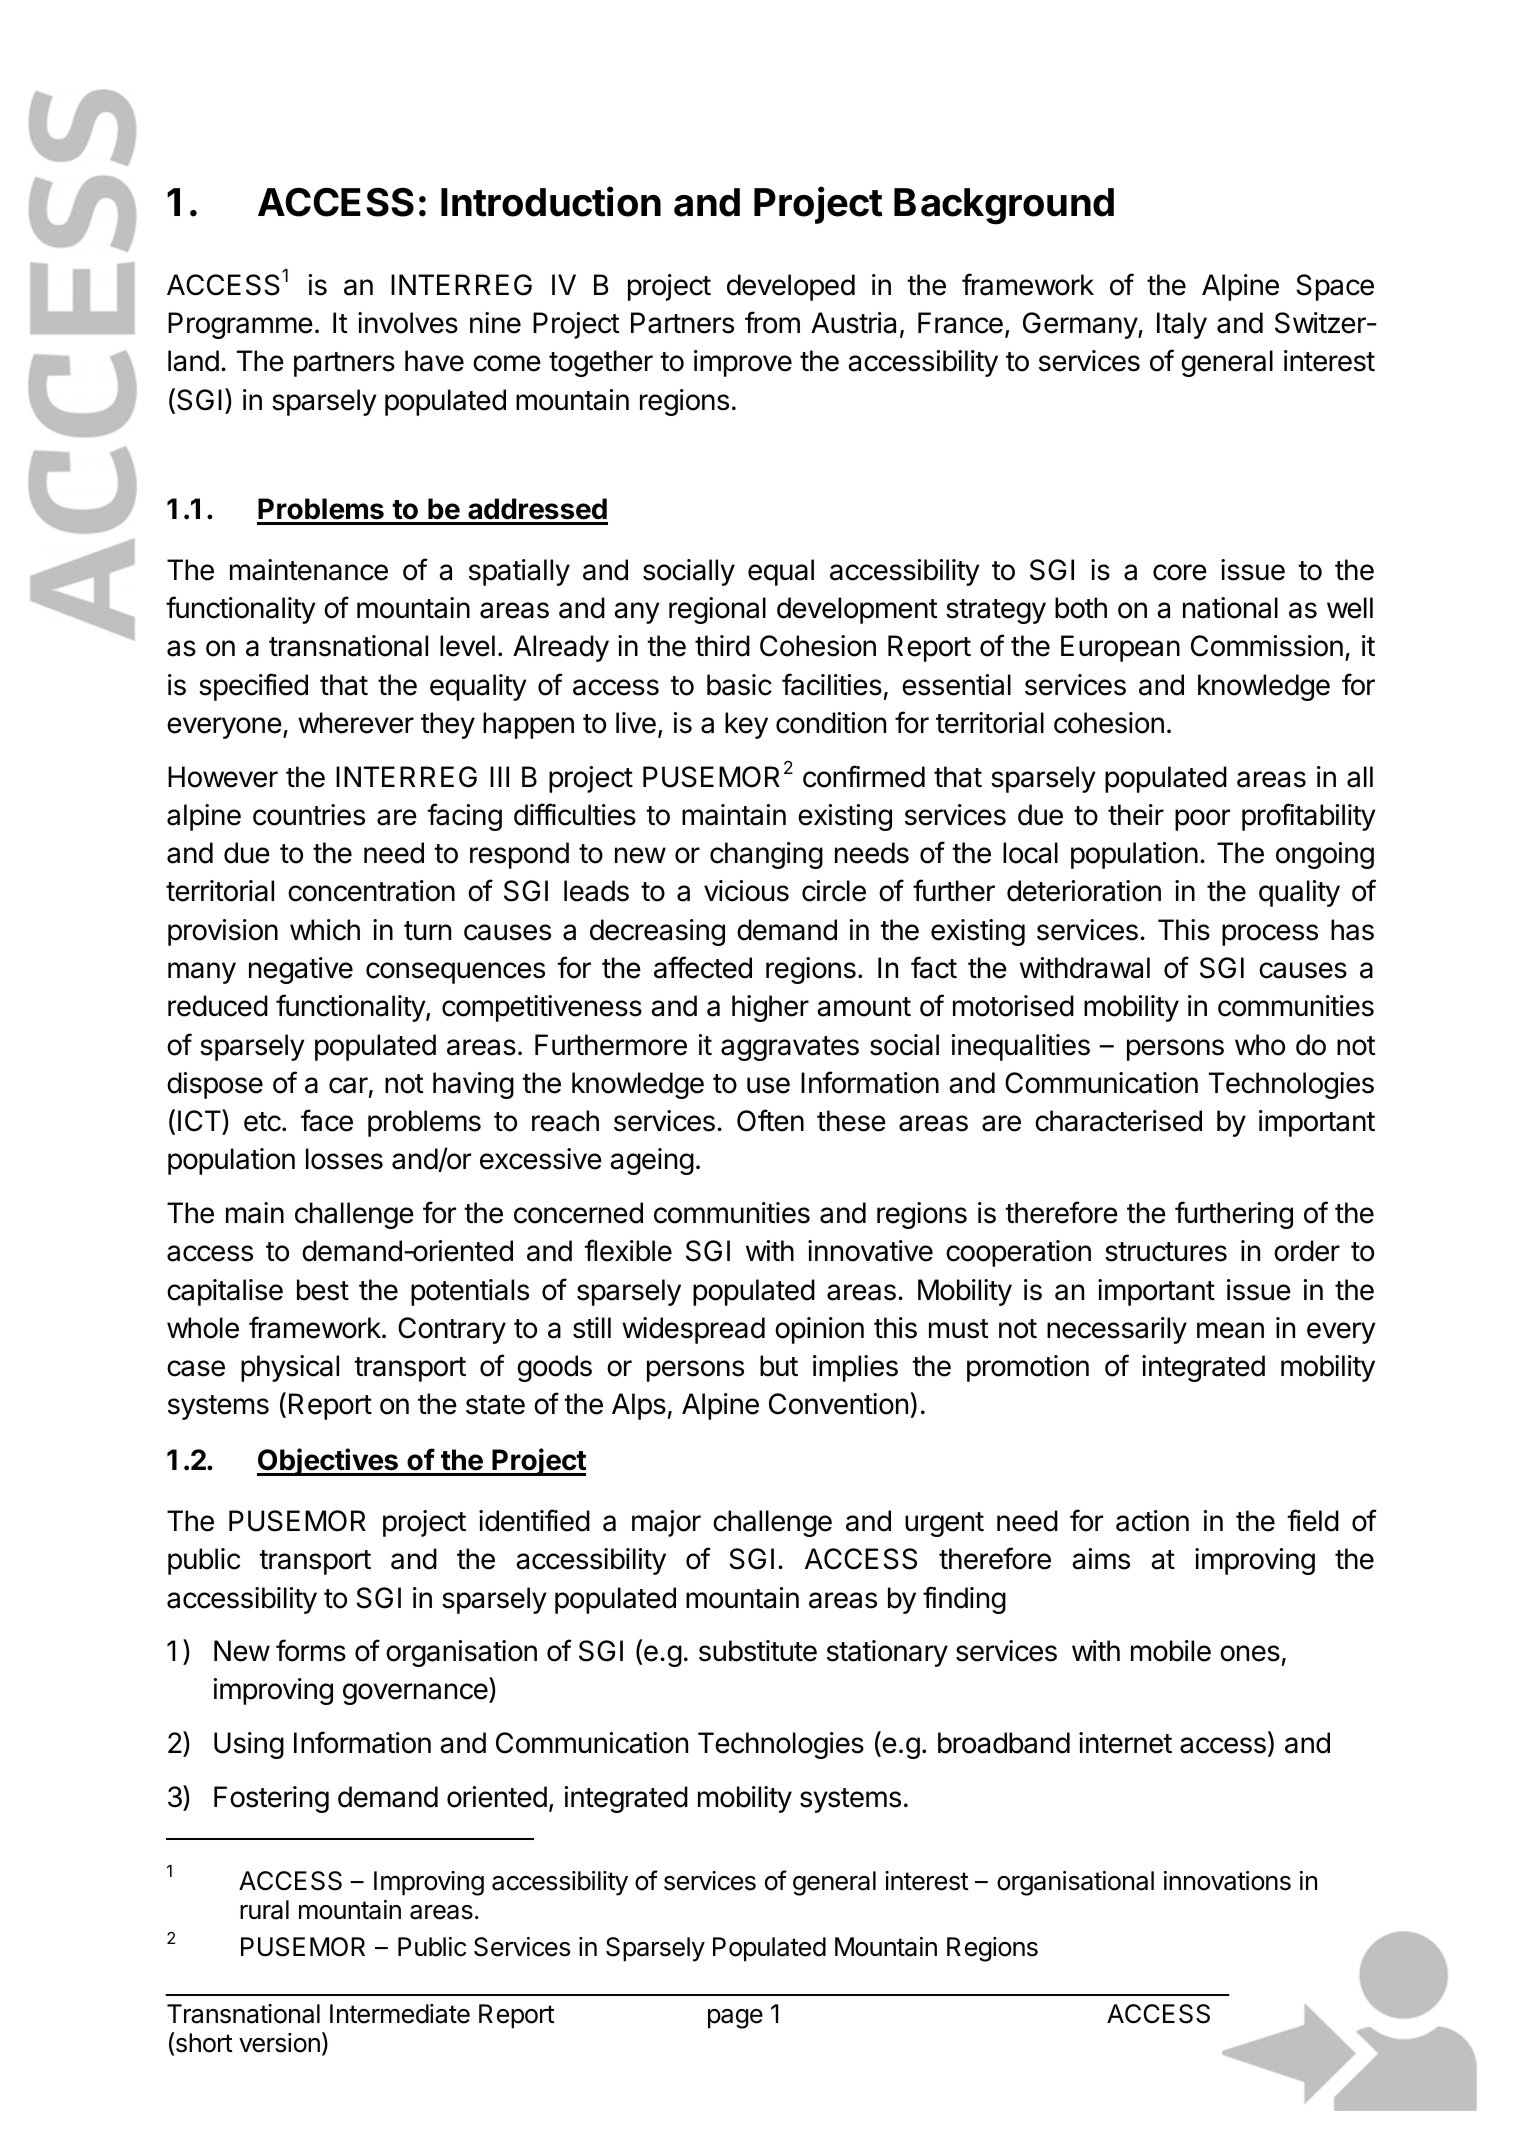  Describe the element at coordinates (1227, 1881) in the screenshot. I see `innovations` at that location.
